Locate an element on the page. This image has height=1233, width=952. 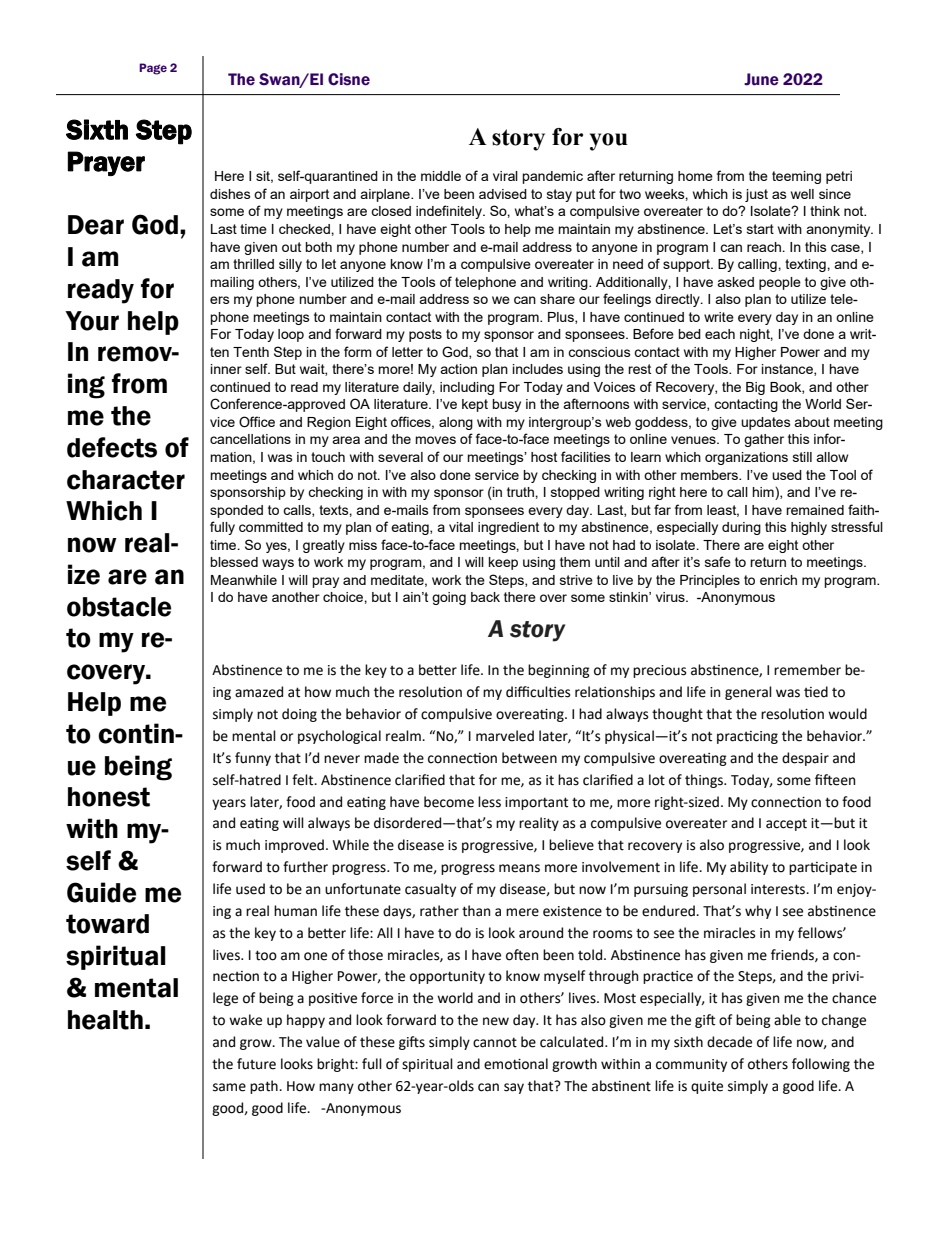
June is located at coordinates (761, 79).
